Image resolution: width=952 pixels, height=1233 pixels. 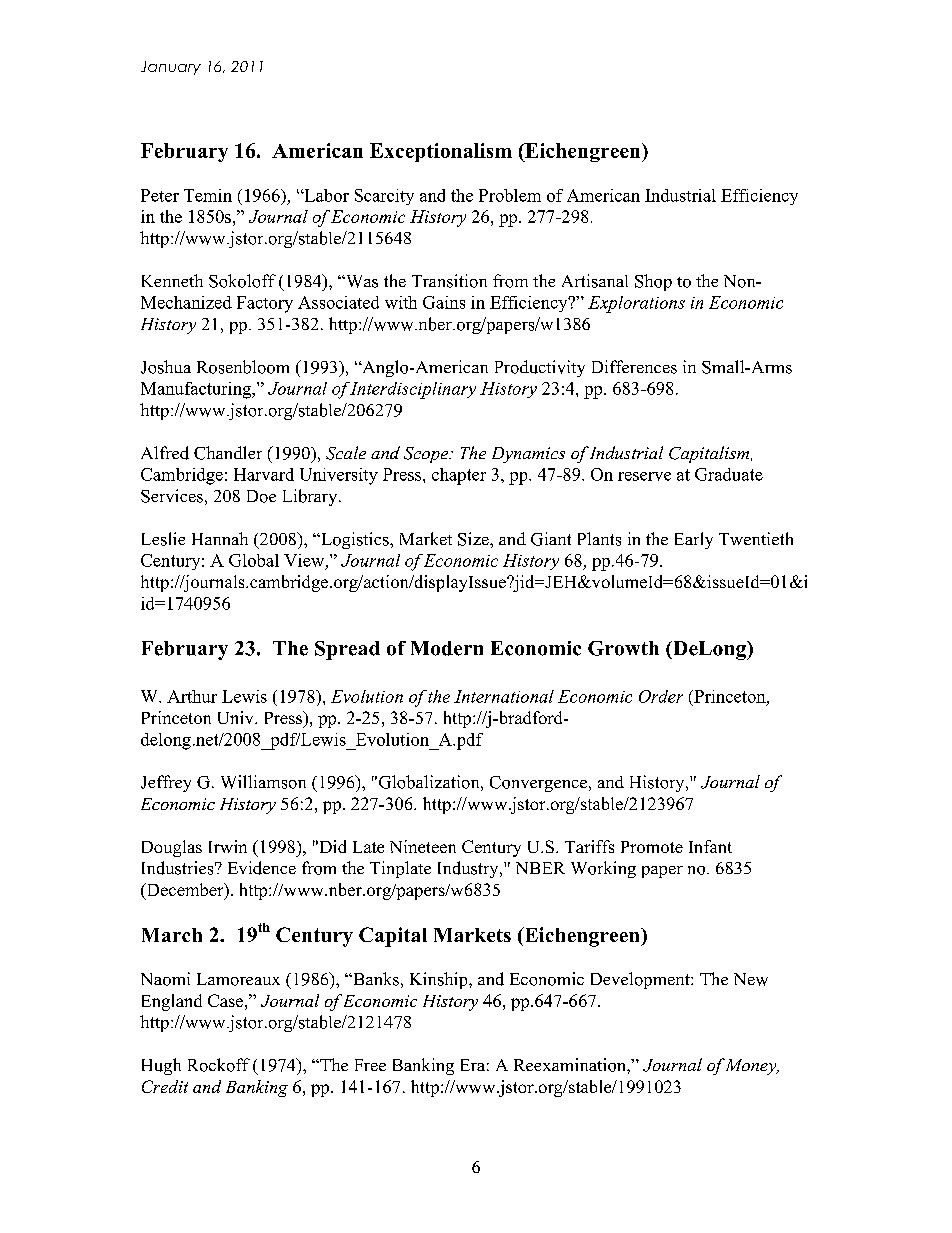 I want to click on January, so click(x=171, y=68).
